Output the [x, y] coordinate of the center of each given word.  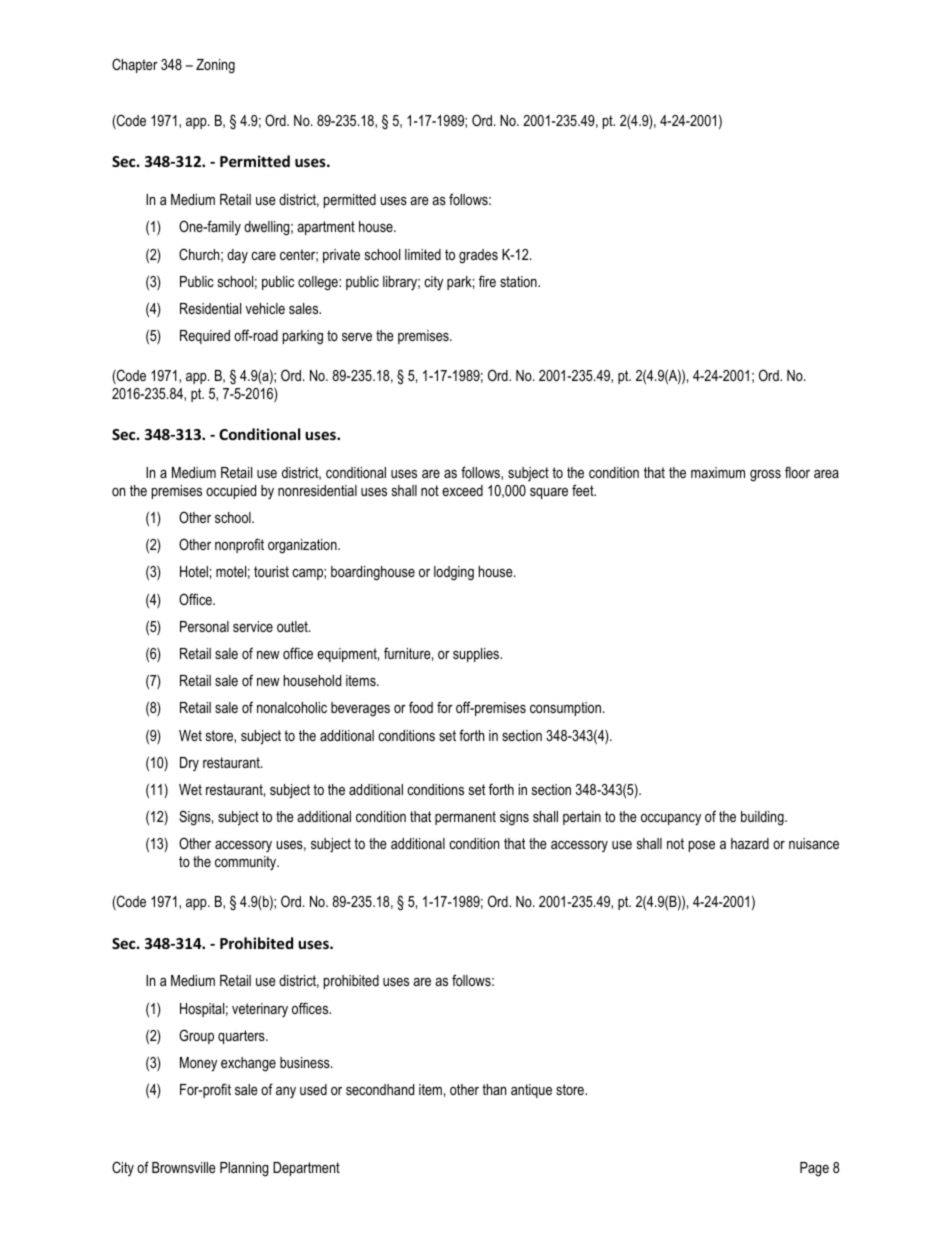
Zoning [215, 66]
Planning [244, 1169]
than [494, 1089]
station [519, 281]
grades [478, 256]
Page [814, 1169]
